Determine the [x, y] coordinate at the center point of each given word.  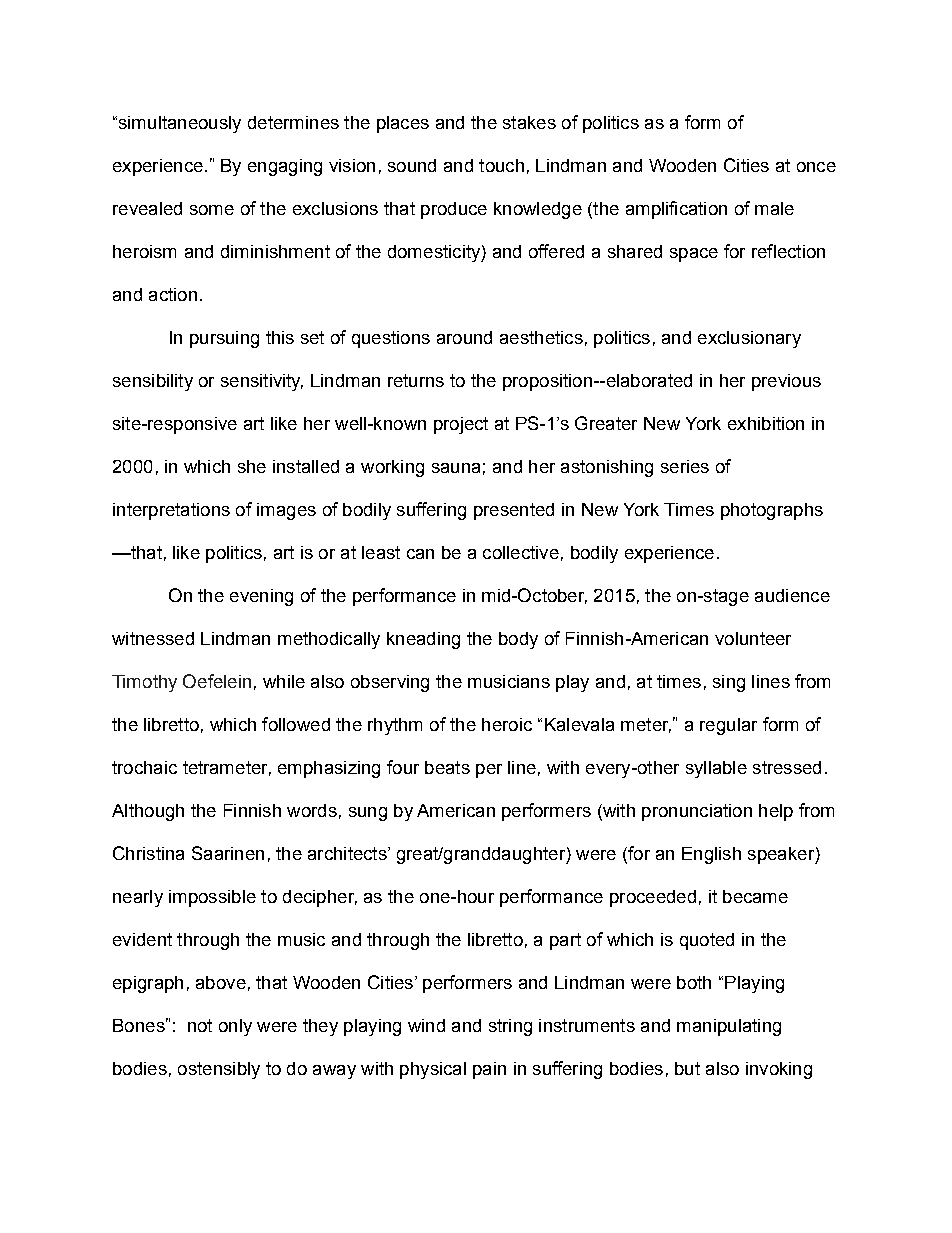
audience [792, 595]
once [816, 167]
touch [501, 165]
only [235, 1027]
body [518, 640]
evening [261, 597]
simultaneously [178, 124]
